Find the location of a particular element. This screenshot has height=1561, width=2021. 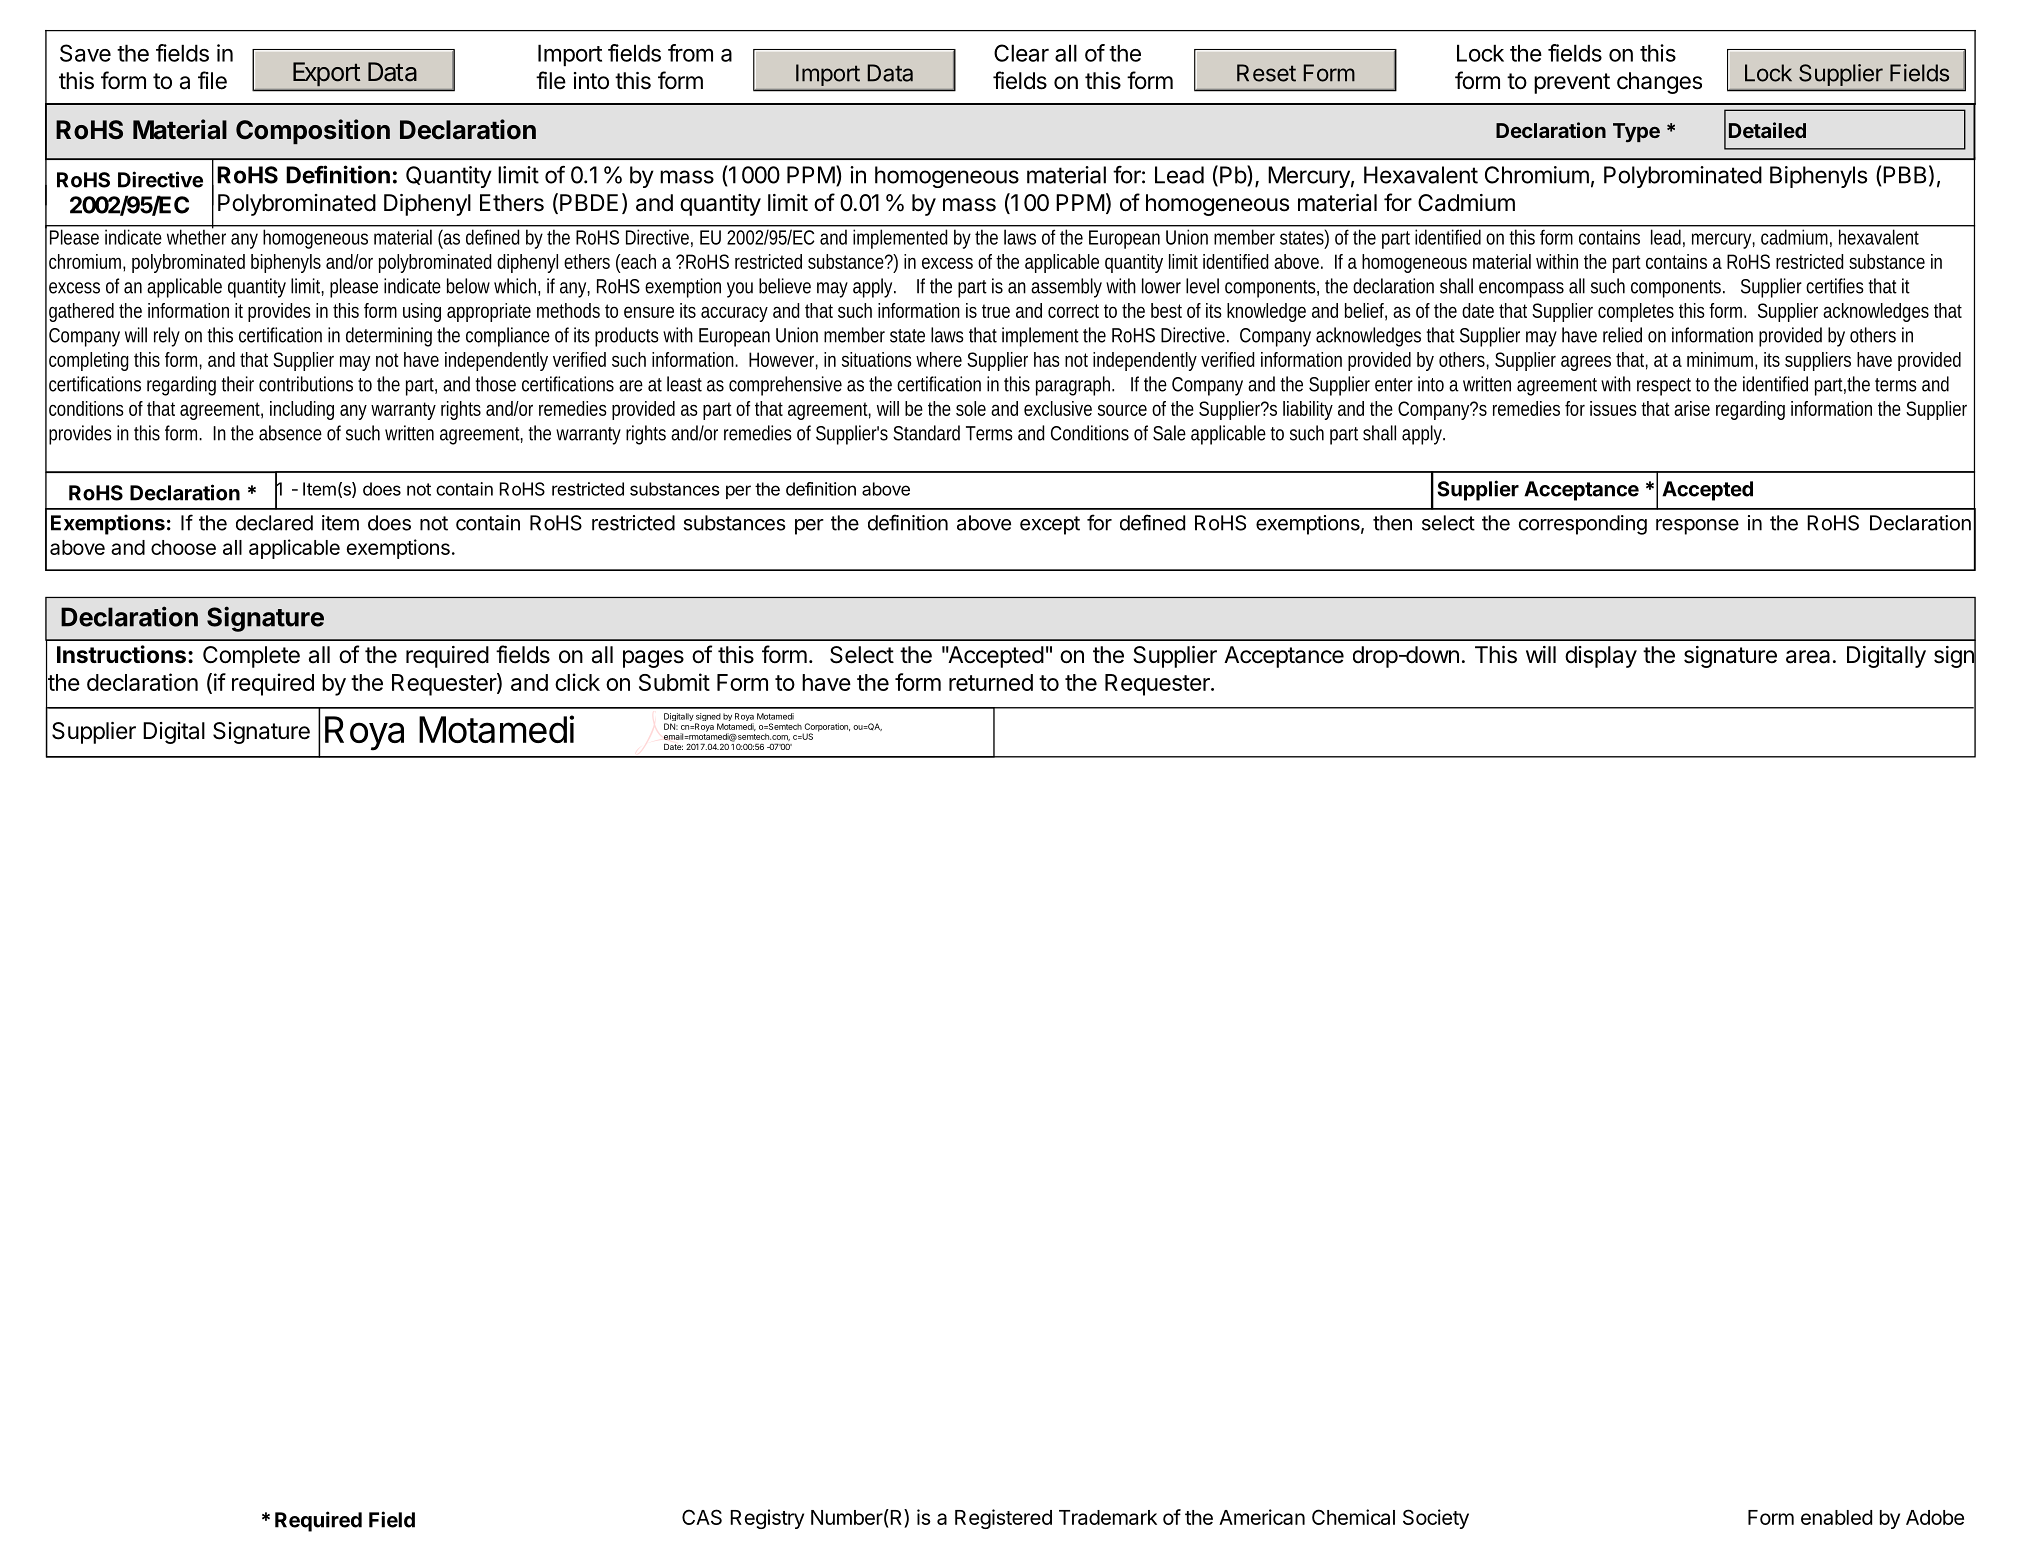

Export is located at coordinates (326, 74).
